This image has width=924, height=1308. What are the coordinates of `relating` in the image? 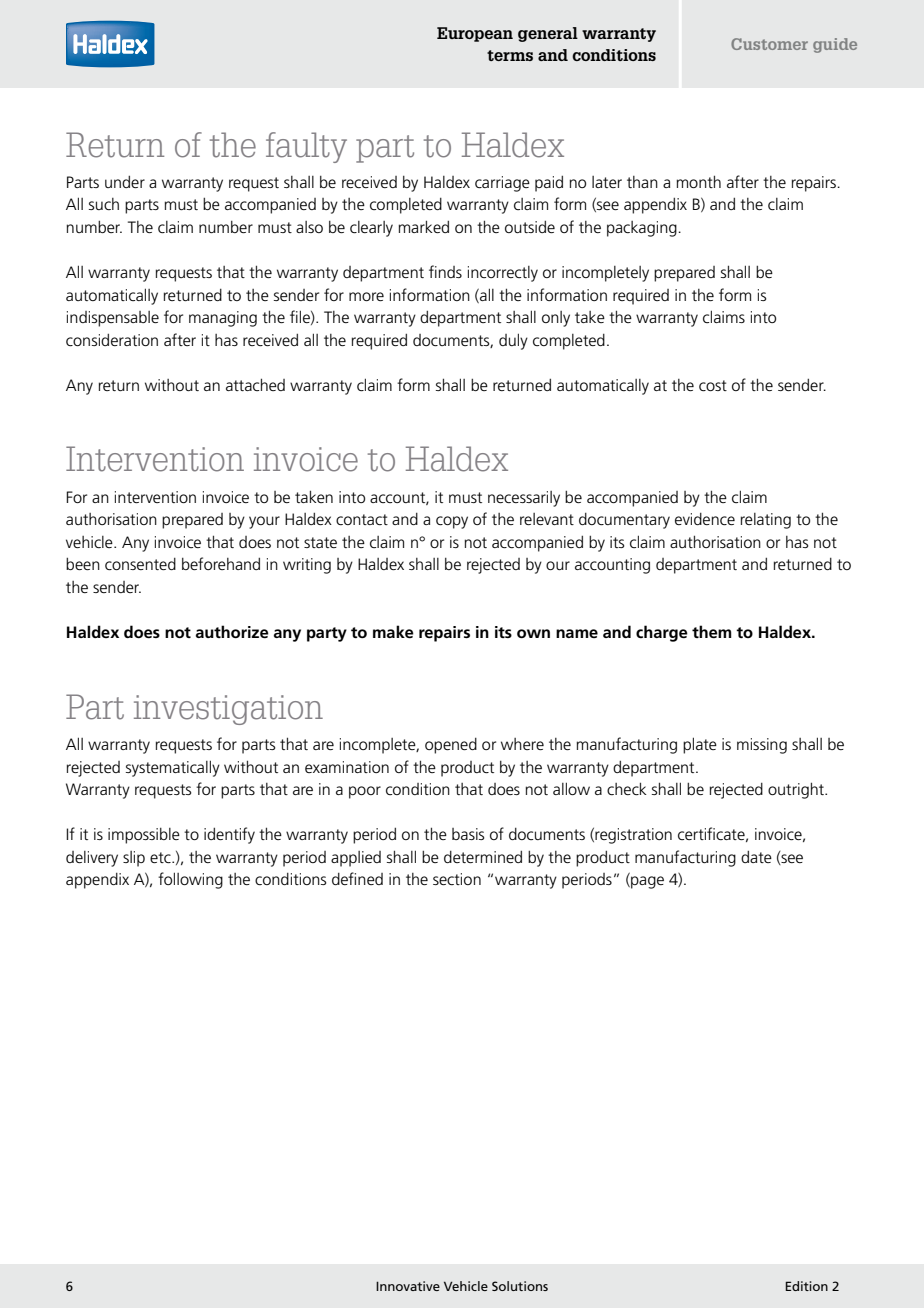 It's located at (766, 521).
